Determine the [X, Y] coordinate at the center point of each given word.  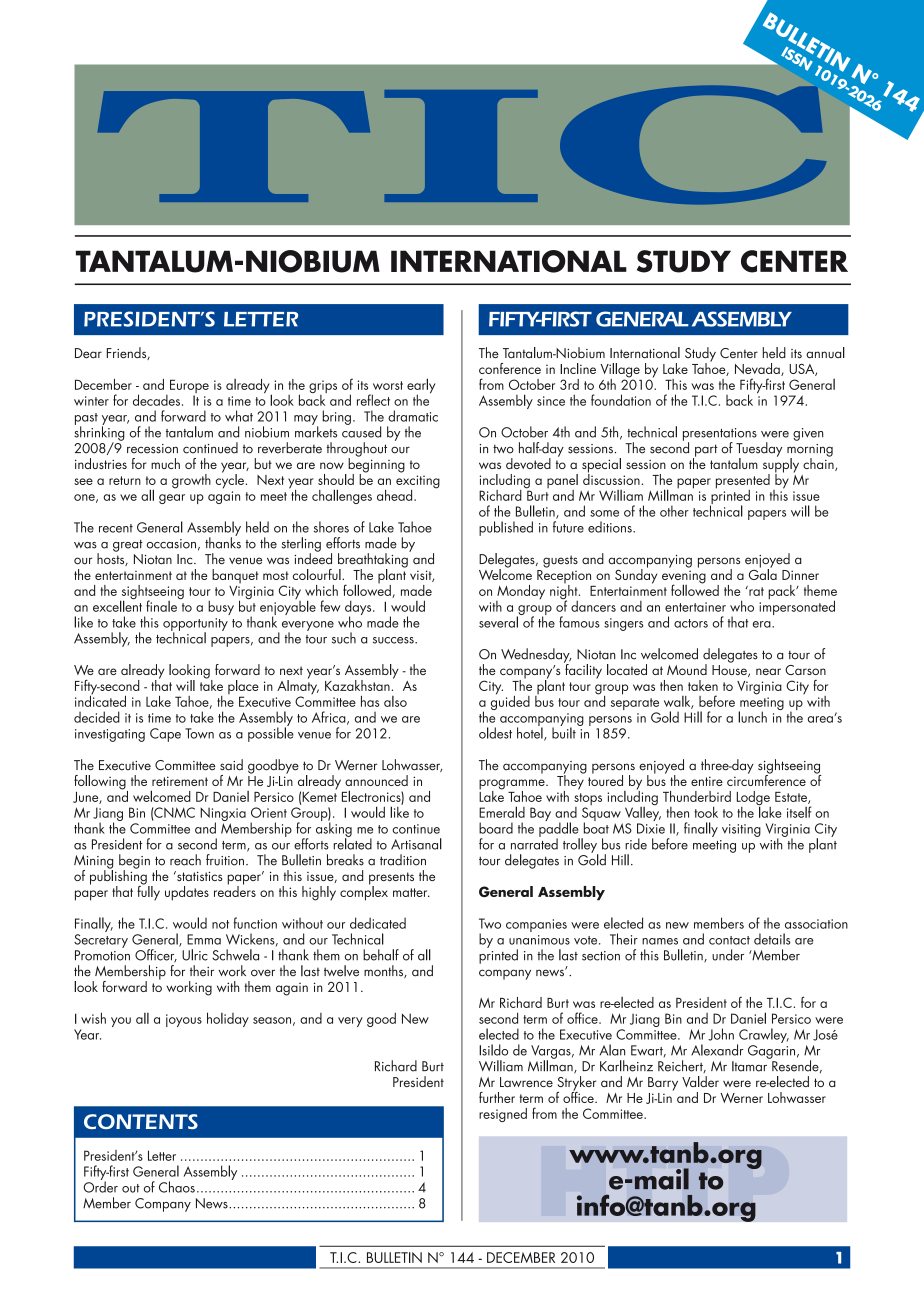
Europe [189, 387]
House [730, 671]
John [721, 1034]
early [421, 387]
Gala [763, 573]
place [243, 688]
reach [185, 860]
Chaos [177, 1187]
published [506, 528]
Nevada [758, 369]
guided [510, 701]
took [706, 812]
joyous [184, 1020]
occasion [171, 544]
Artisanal [416, 844]
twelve [341, 971]
